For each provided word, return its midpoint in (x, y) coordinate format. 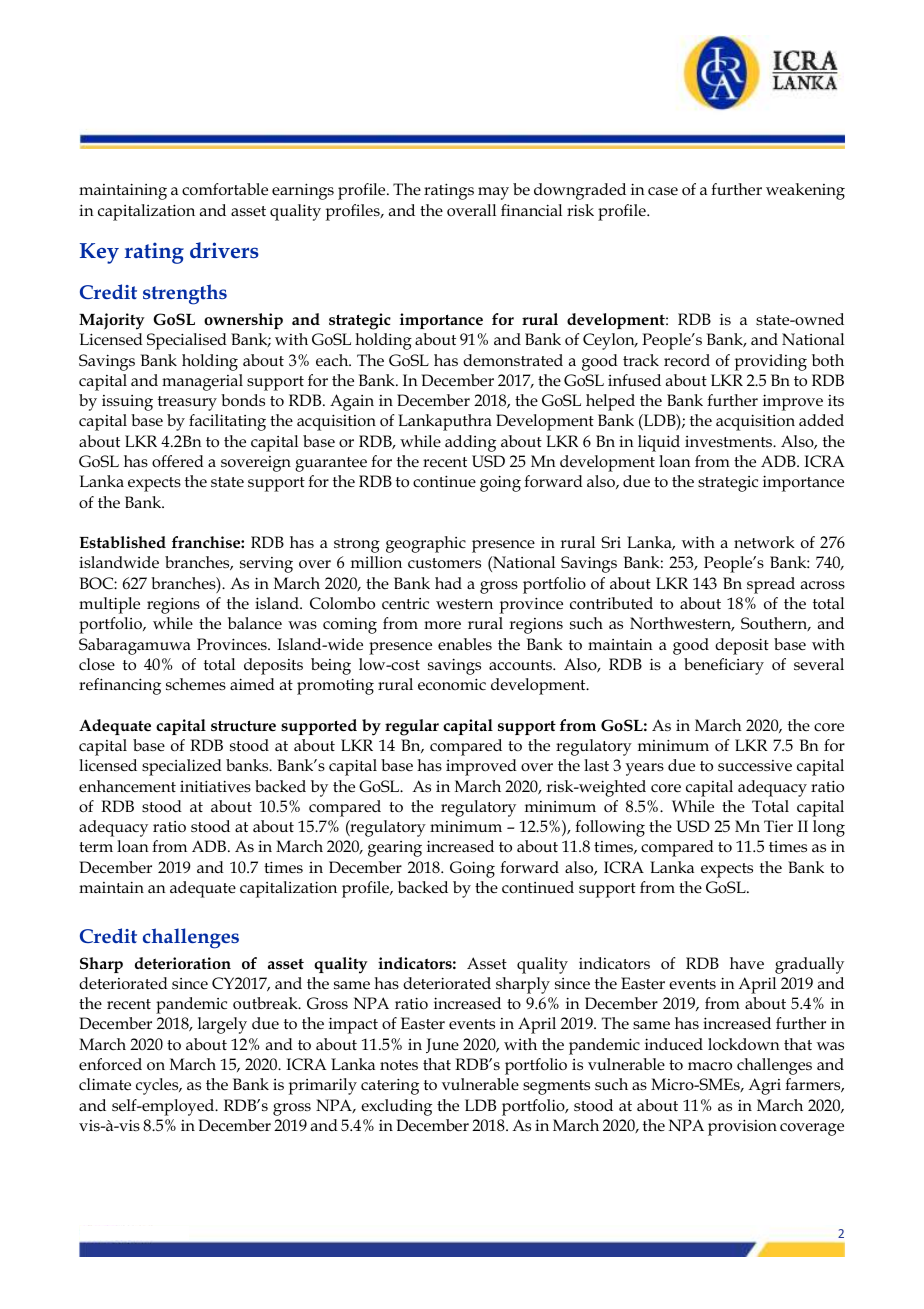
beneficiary (724, 666)
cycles (158, 1086)
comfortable (225, 189)
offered (178, 461)
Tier (778, 826)
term (96, 847)
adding (470, 443)
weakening (805, 191)
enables (465, 644)
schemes (196, 684)
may (493, 193)
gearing (395, 849)
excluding (396, 1107)
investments (730, 442)
